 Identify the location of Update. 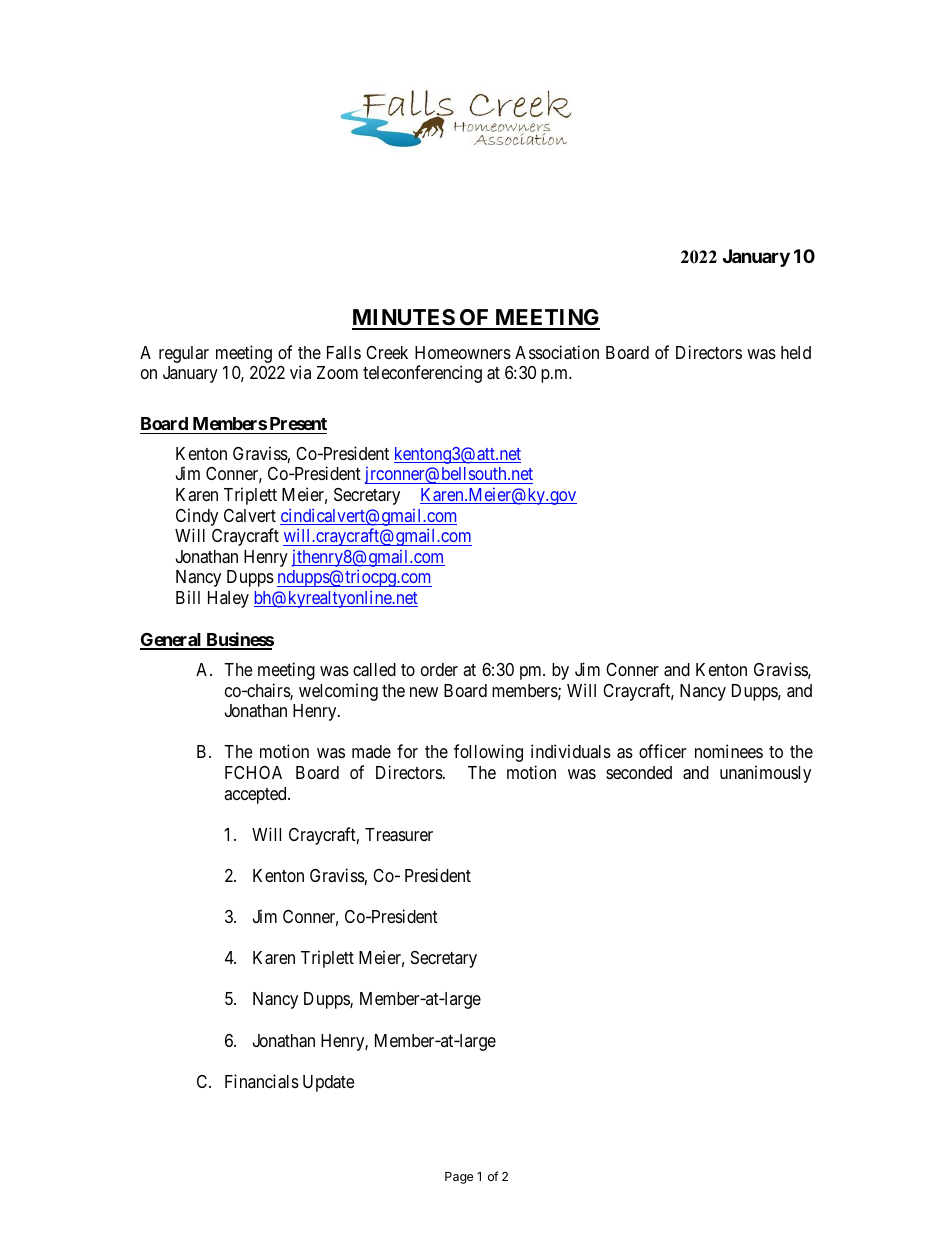
(328, 1083).
